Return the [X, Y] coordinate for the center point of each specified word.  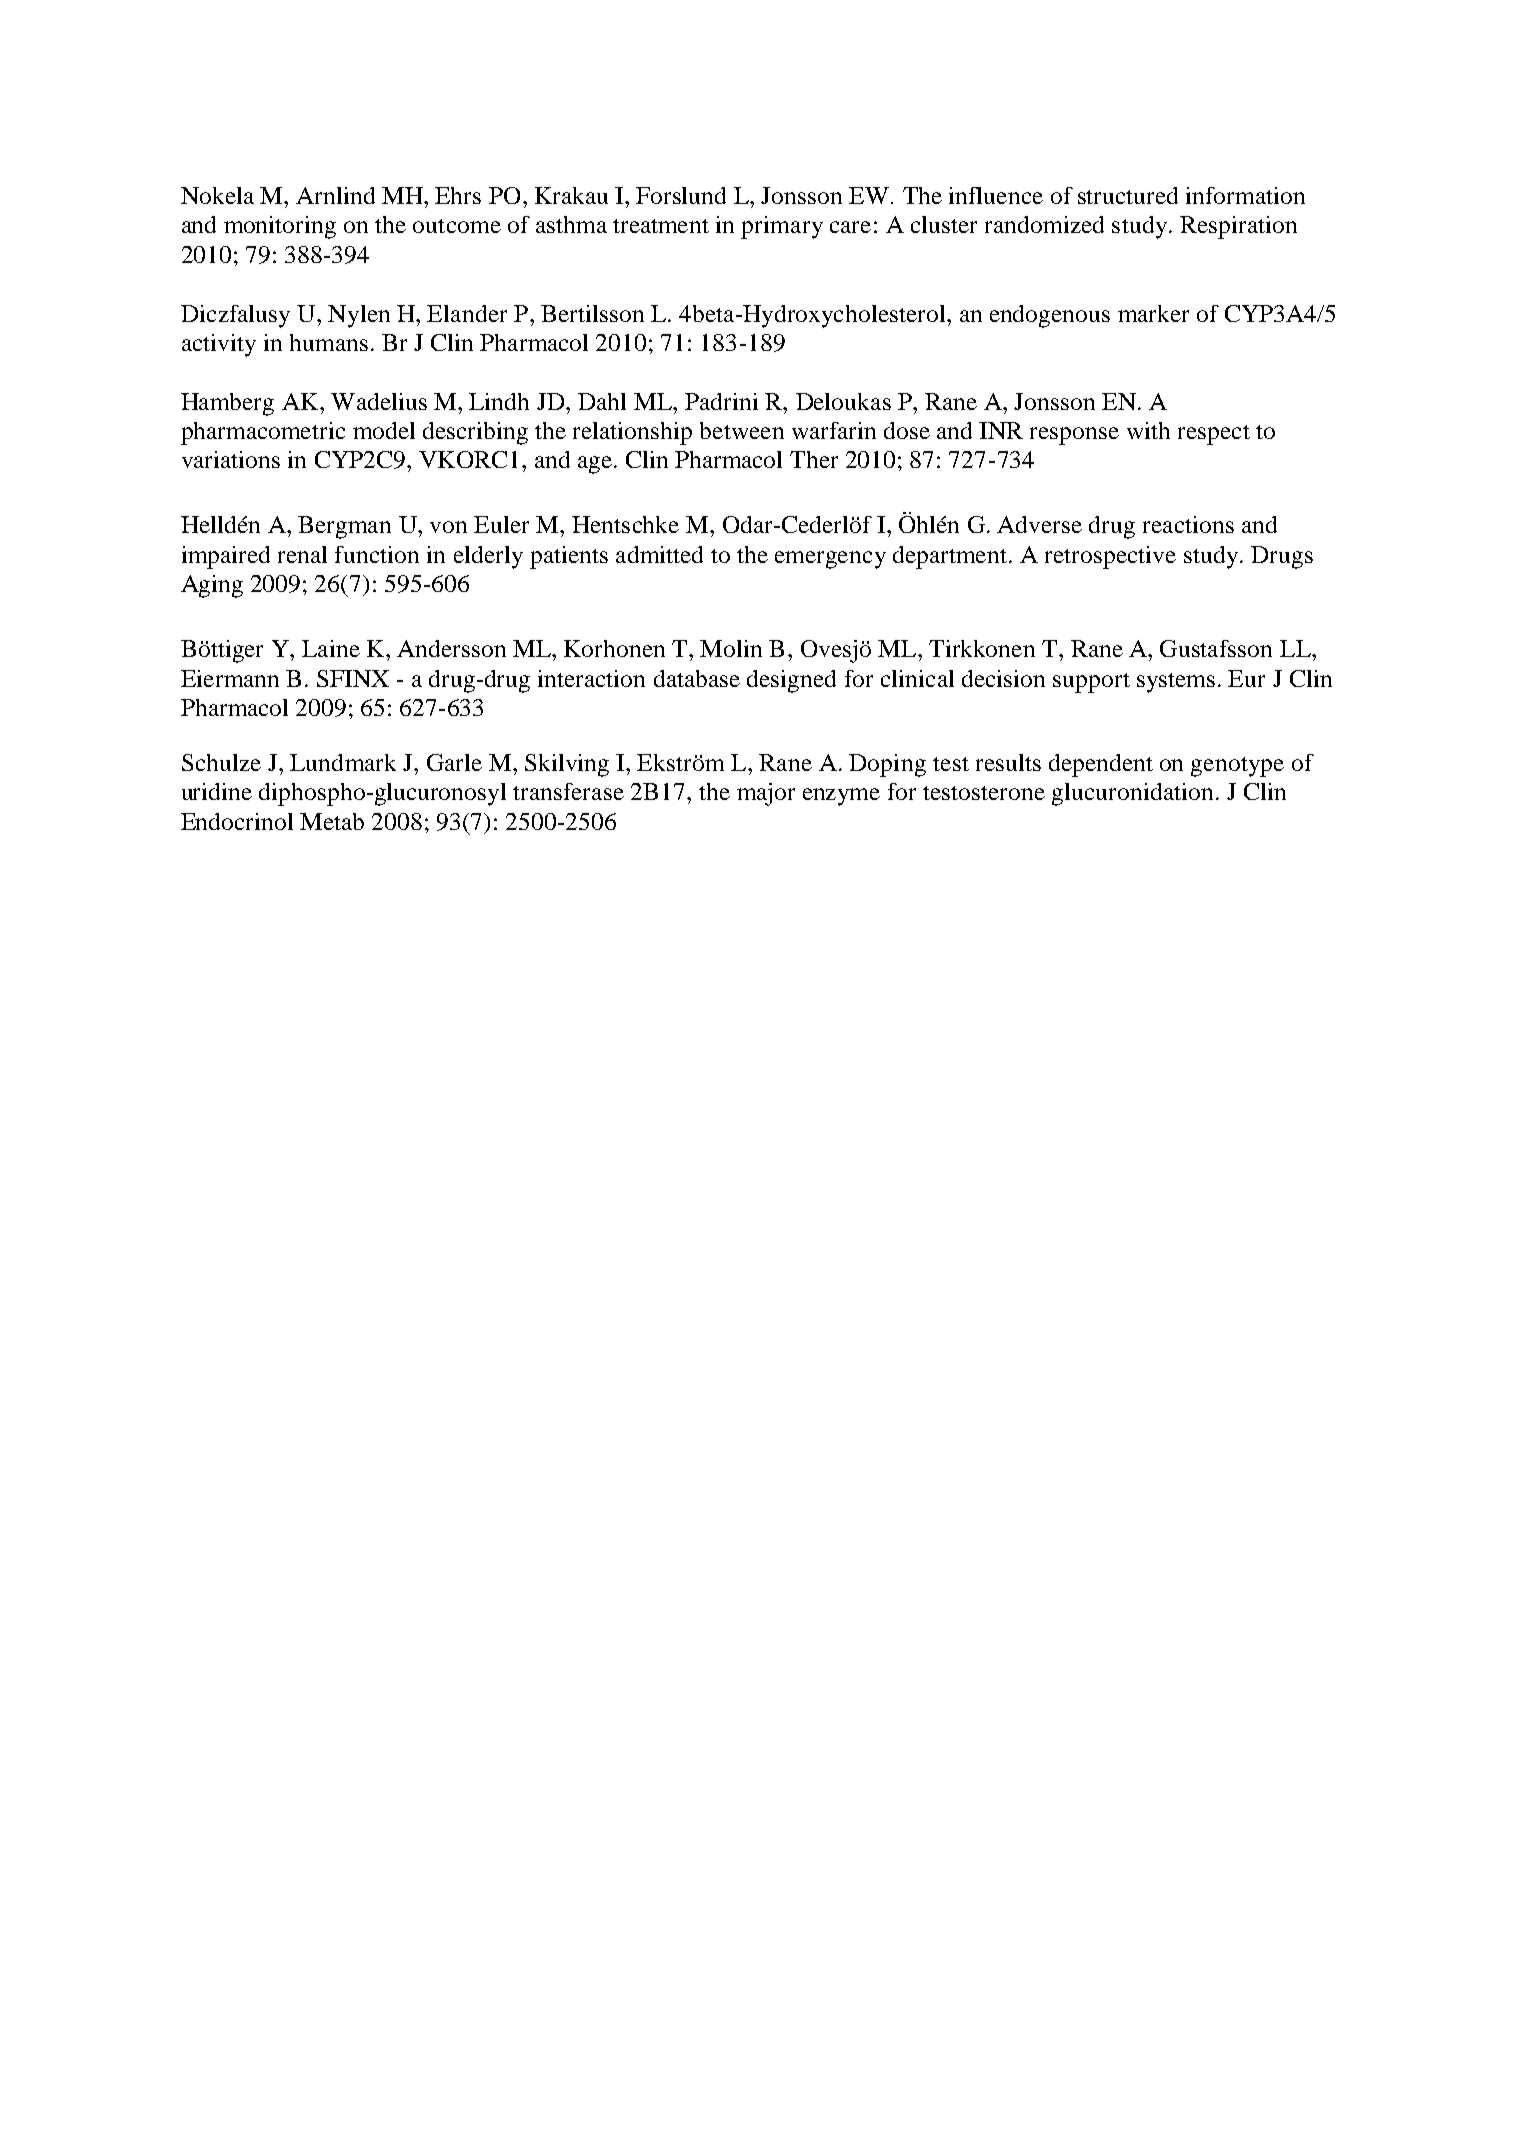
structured [1128, 195]
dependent [1101, 765]
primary [782, 227]
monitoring [280, 227]
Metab [332, 821]
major [766, 794]
